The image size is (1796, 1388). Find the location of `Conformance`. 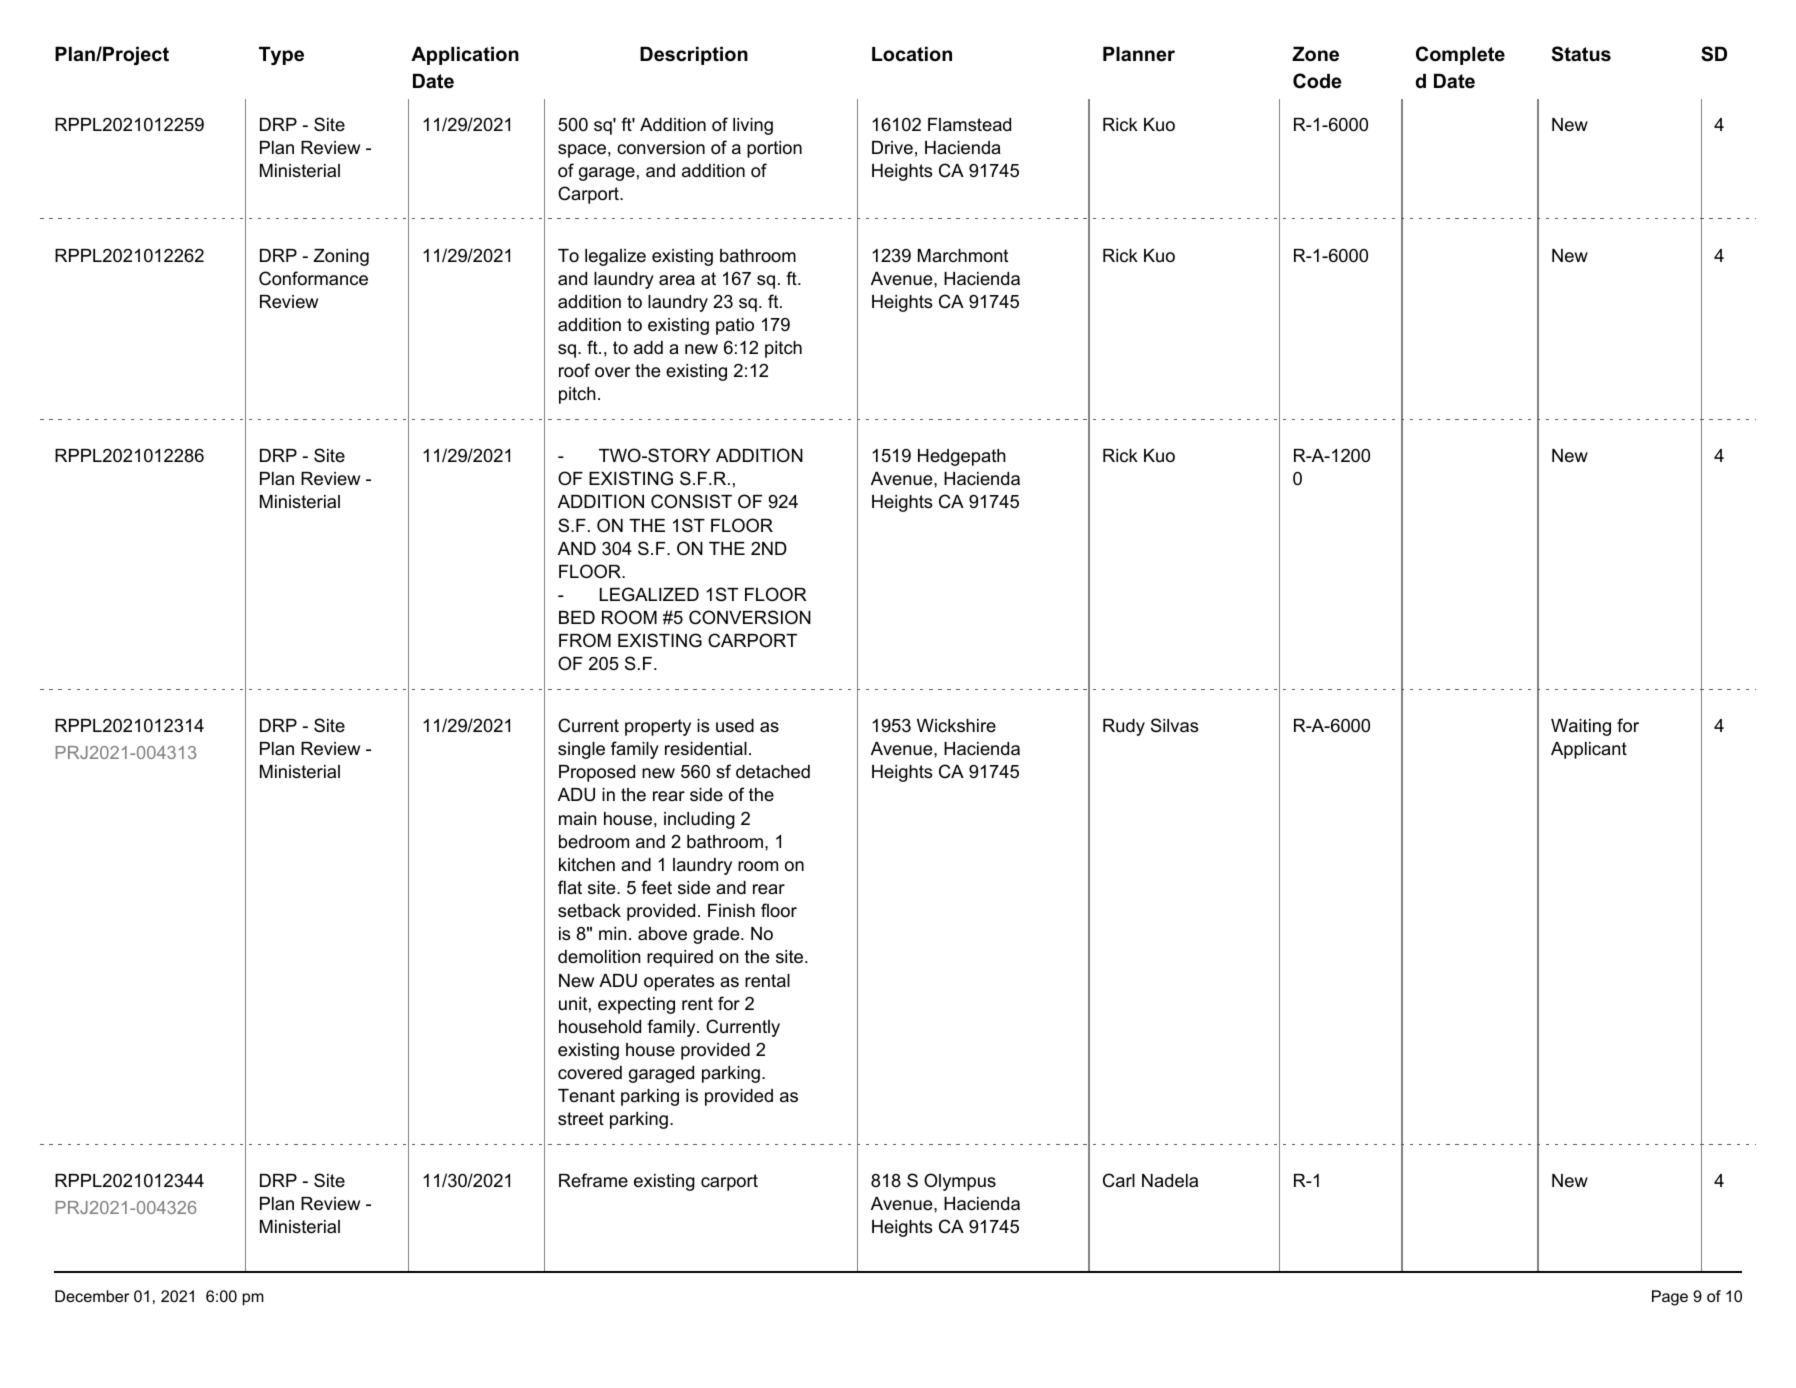

Conformance is located at coordinates (313, 278).
